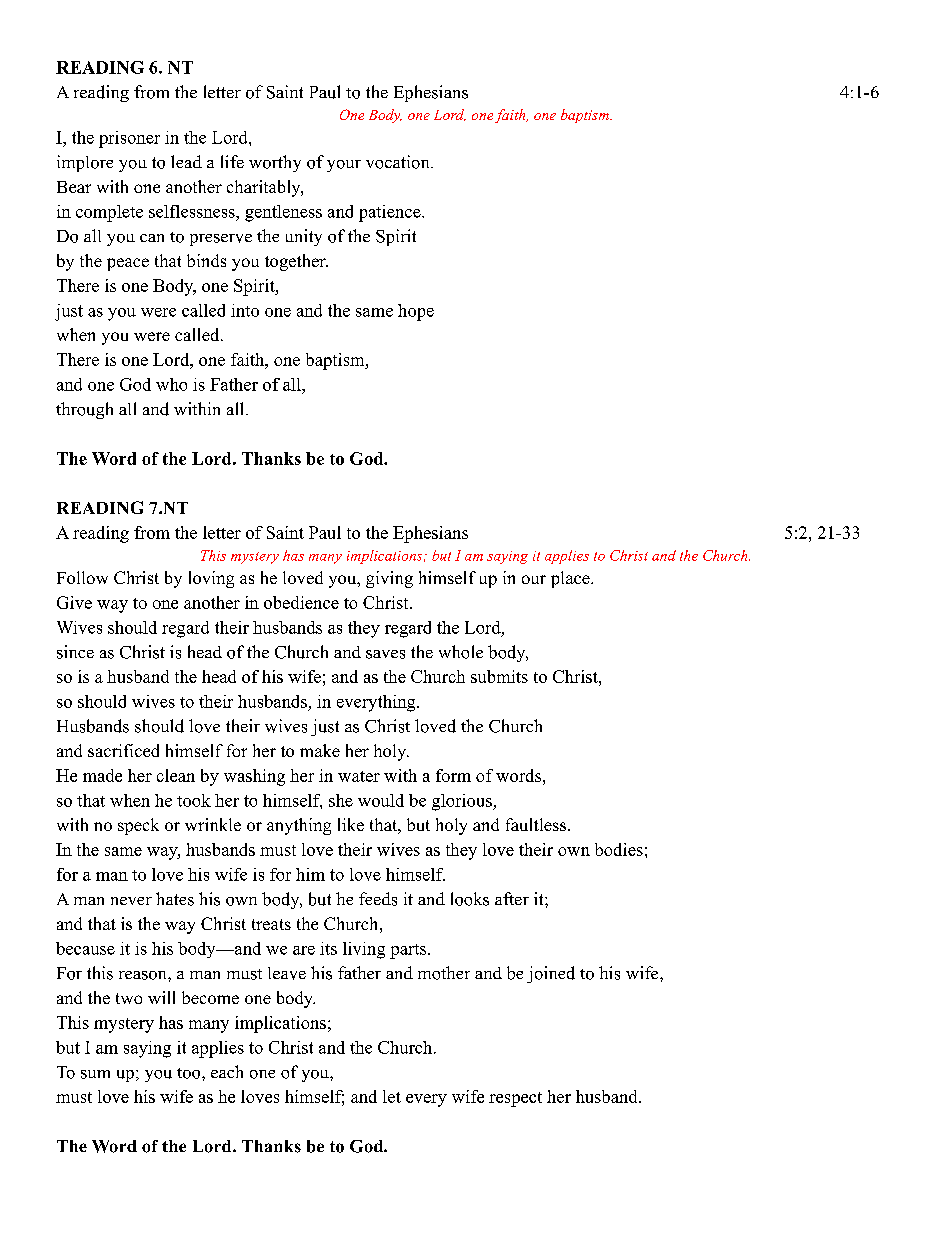 The height and width of the image is (1233, 952). Describe the element at coordinates (129, 139) in the image. I see `prisoner` at that location.
